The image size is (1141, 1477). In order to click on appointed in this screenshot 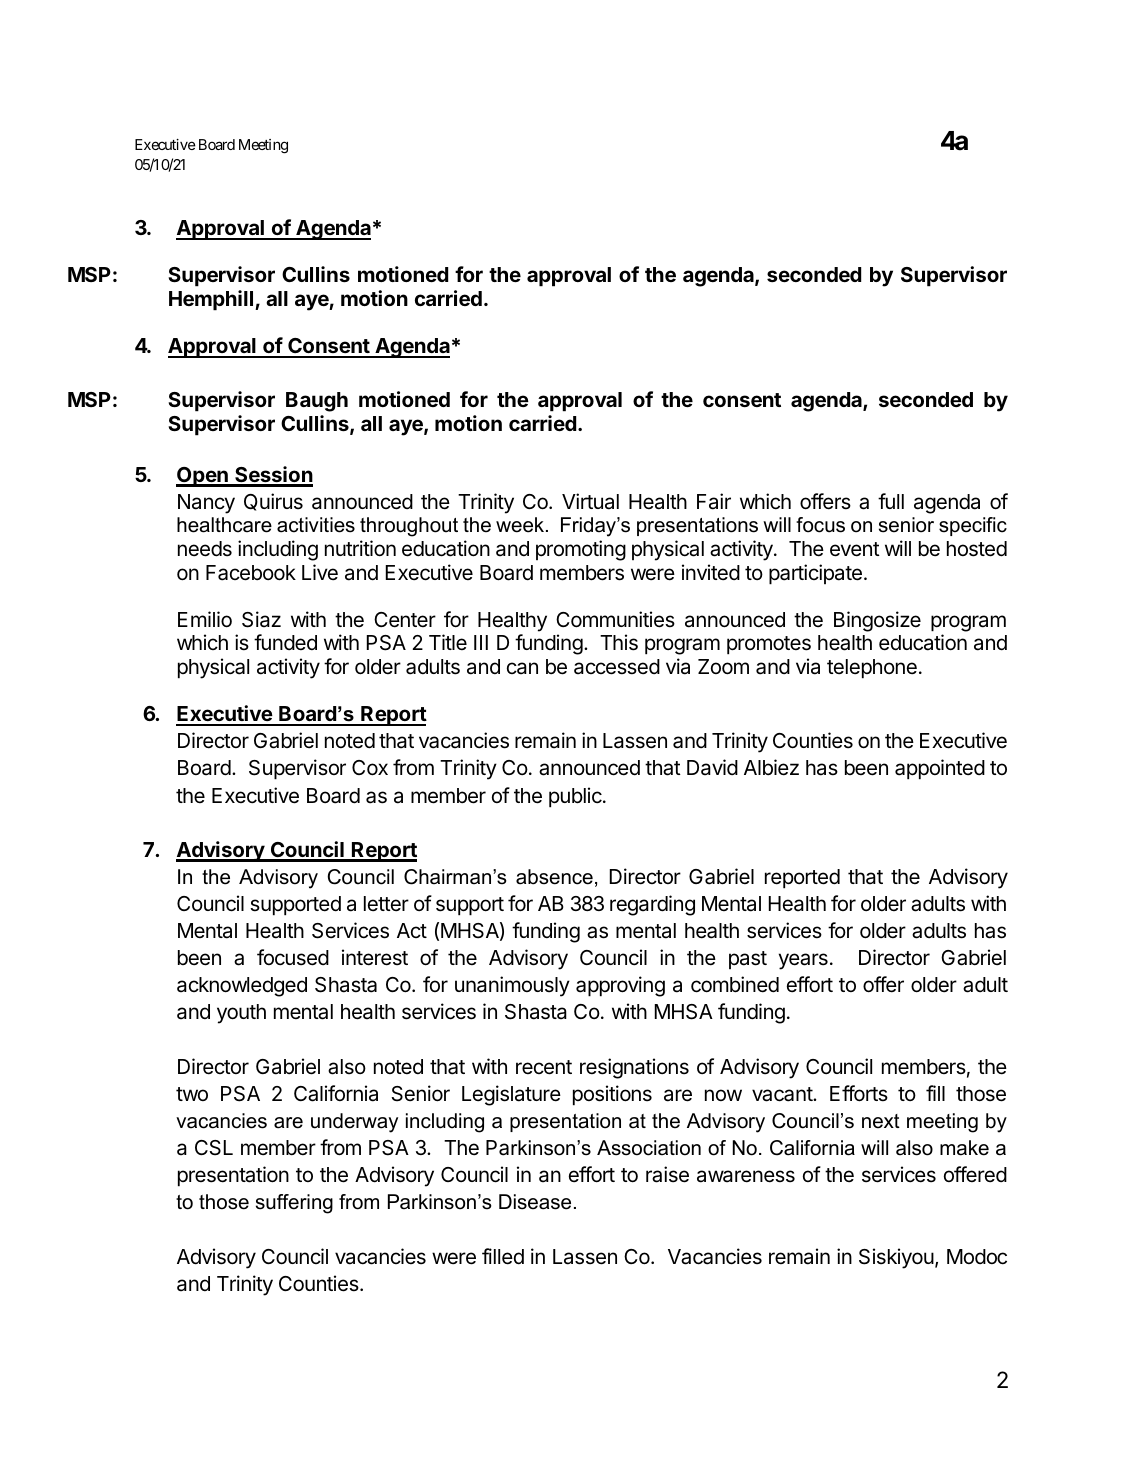, I will do `click(940, 769)`.
